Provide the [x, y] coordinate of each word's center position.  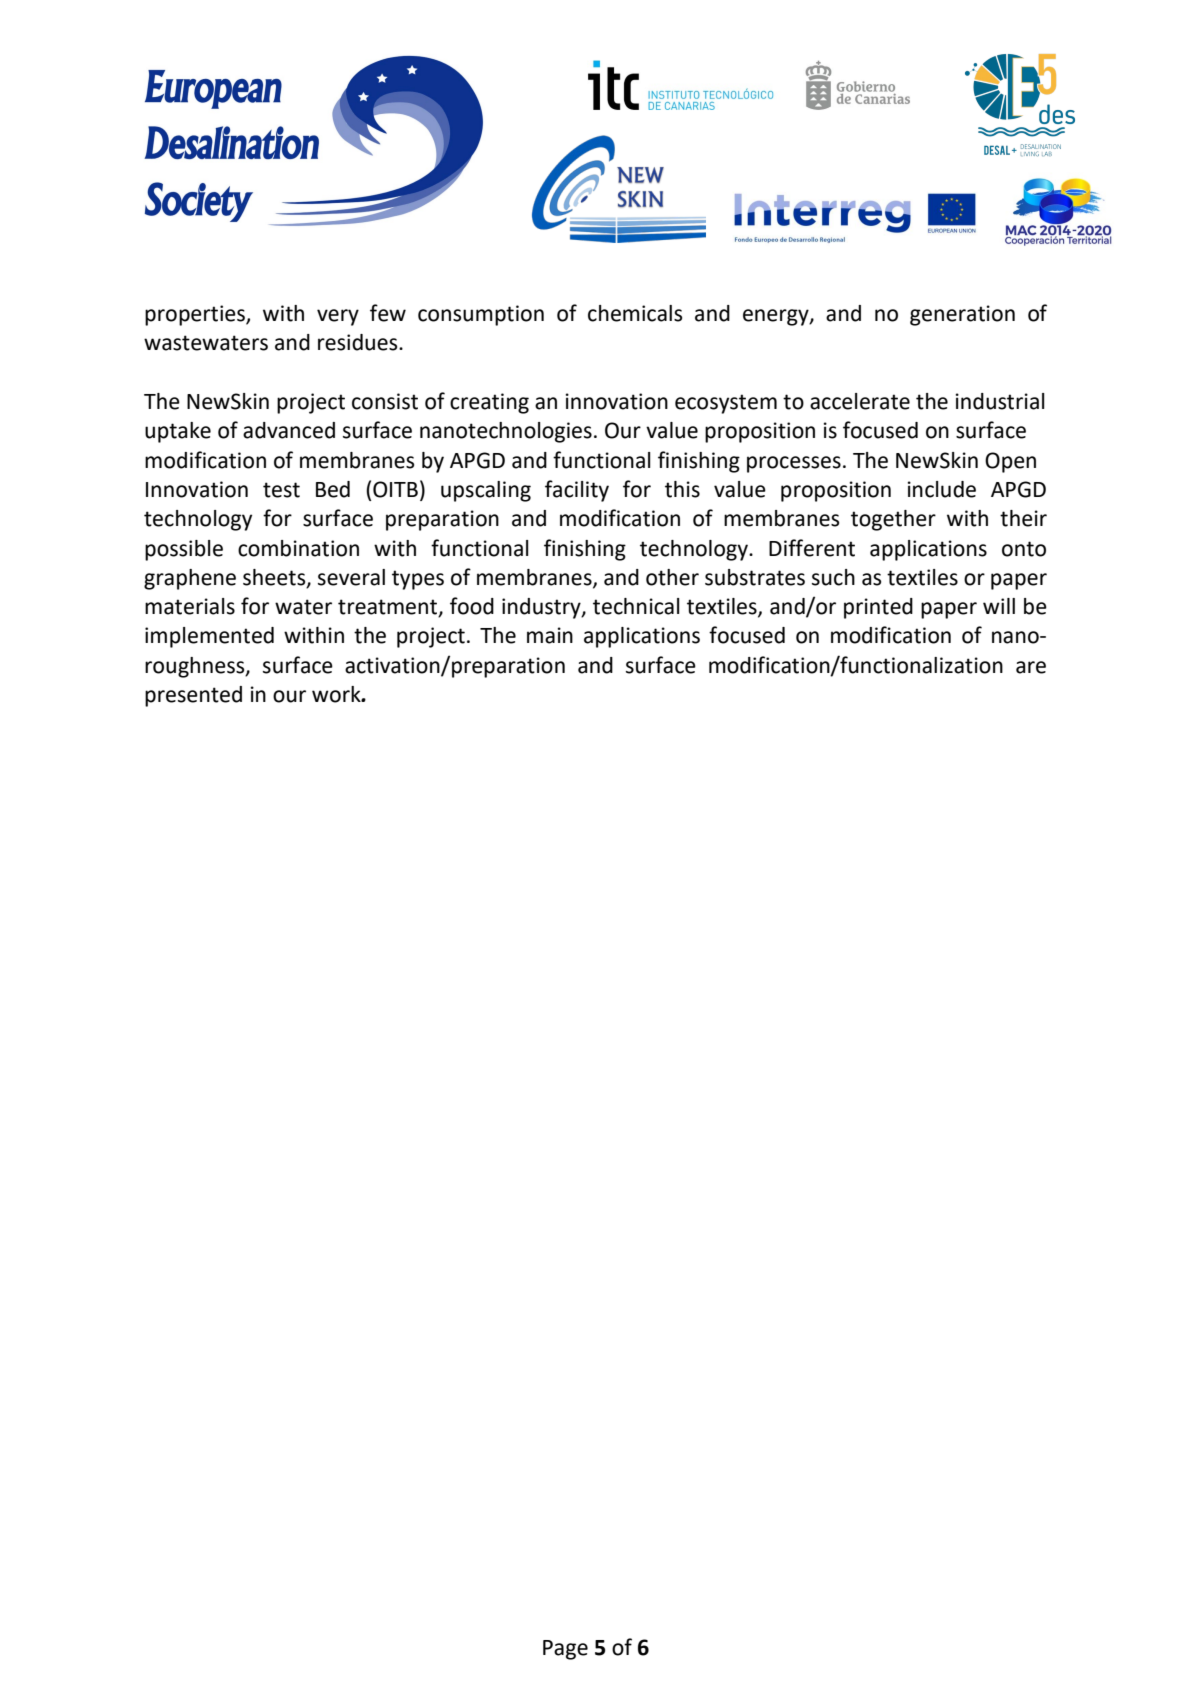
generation [962, 315]
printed [878, 608]
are [1031, 667]
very [338, 317]
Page [565, 1650]
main [550, 635]
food [472, 606]
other [672, 577]
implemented [209, 637]
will [999, 606]
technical [636, 606]
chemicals [635, 313]
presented [193, 696]
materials [190, 606]
